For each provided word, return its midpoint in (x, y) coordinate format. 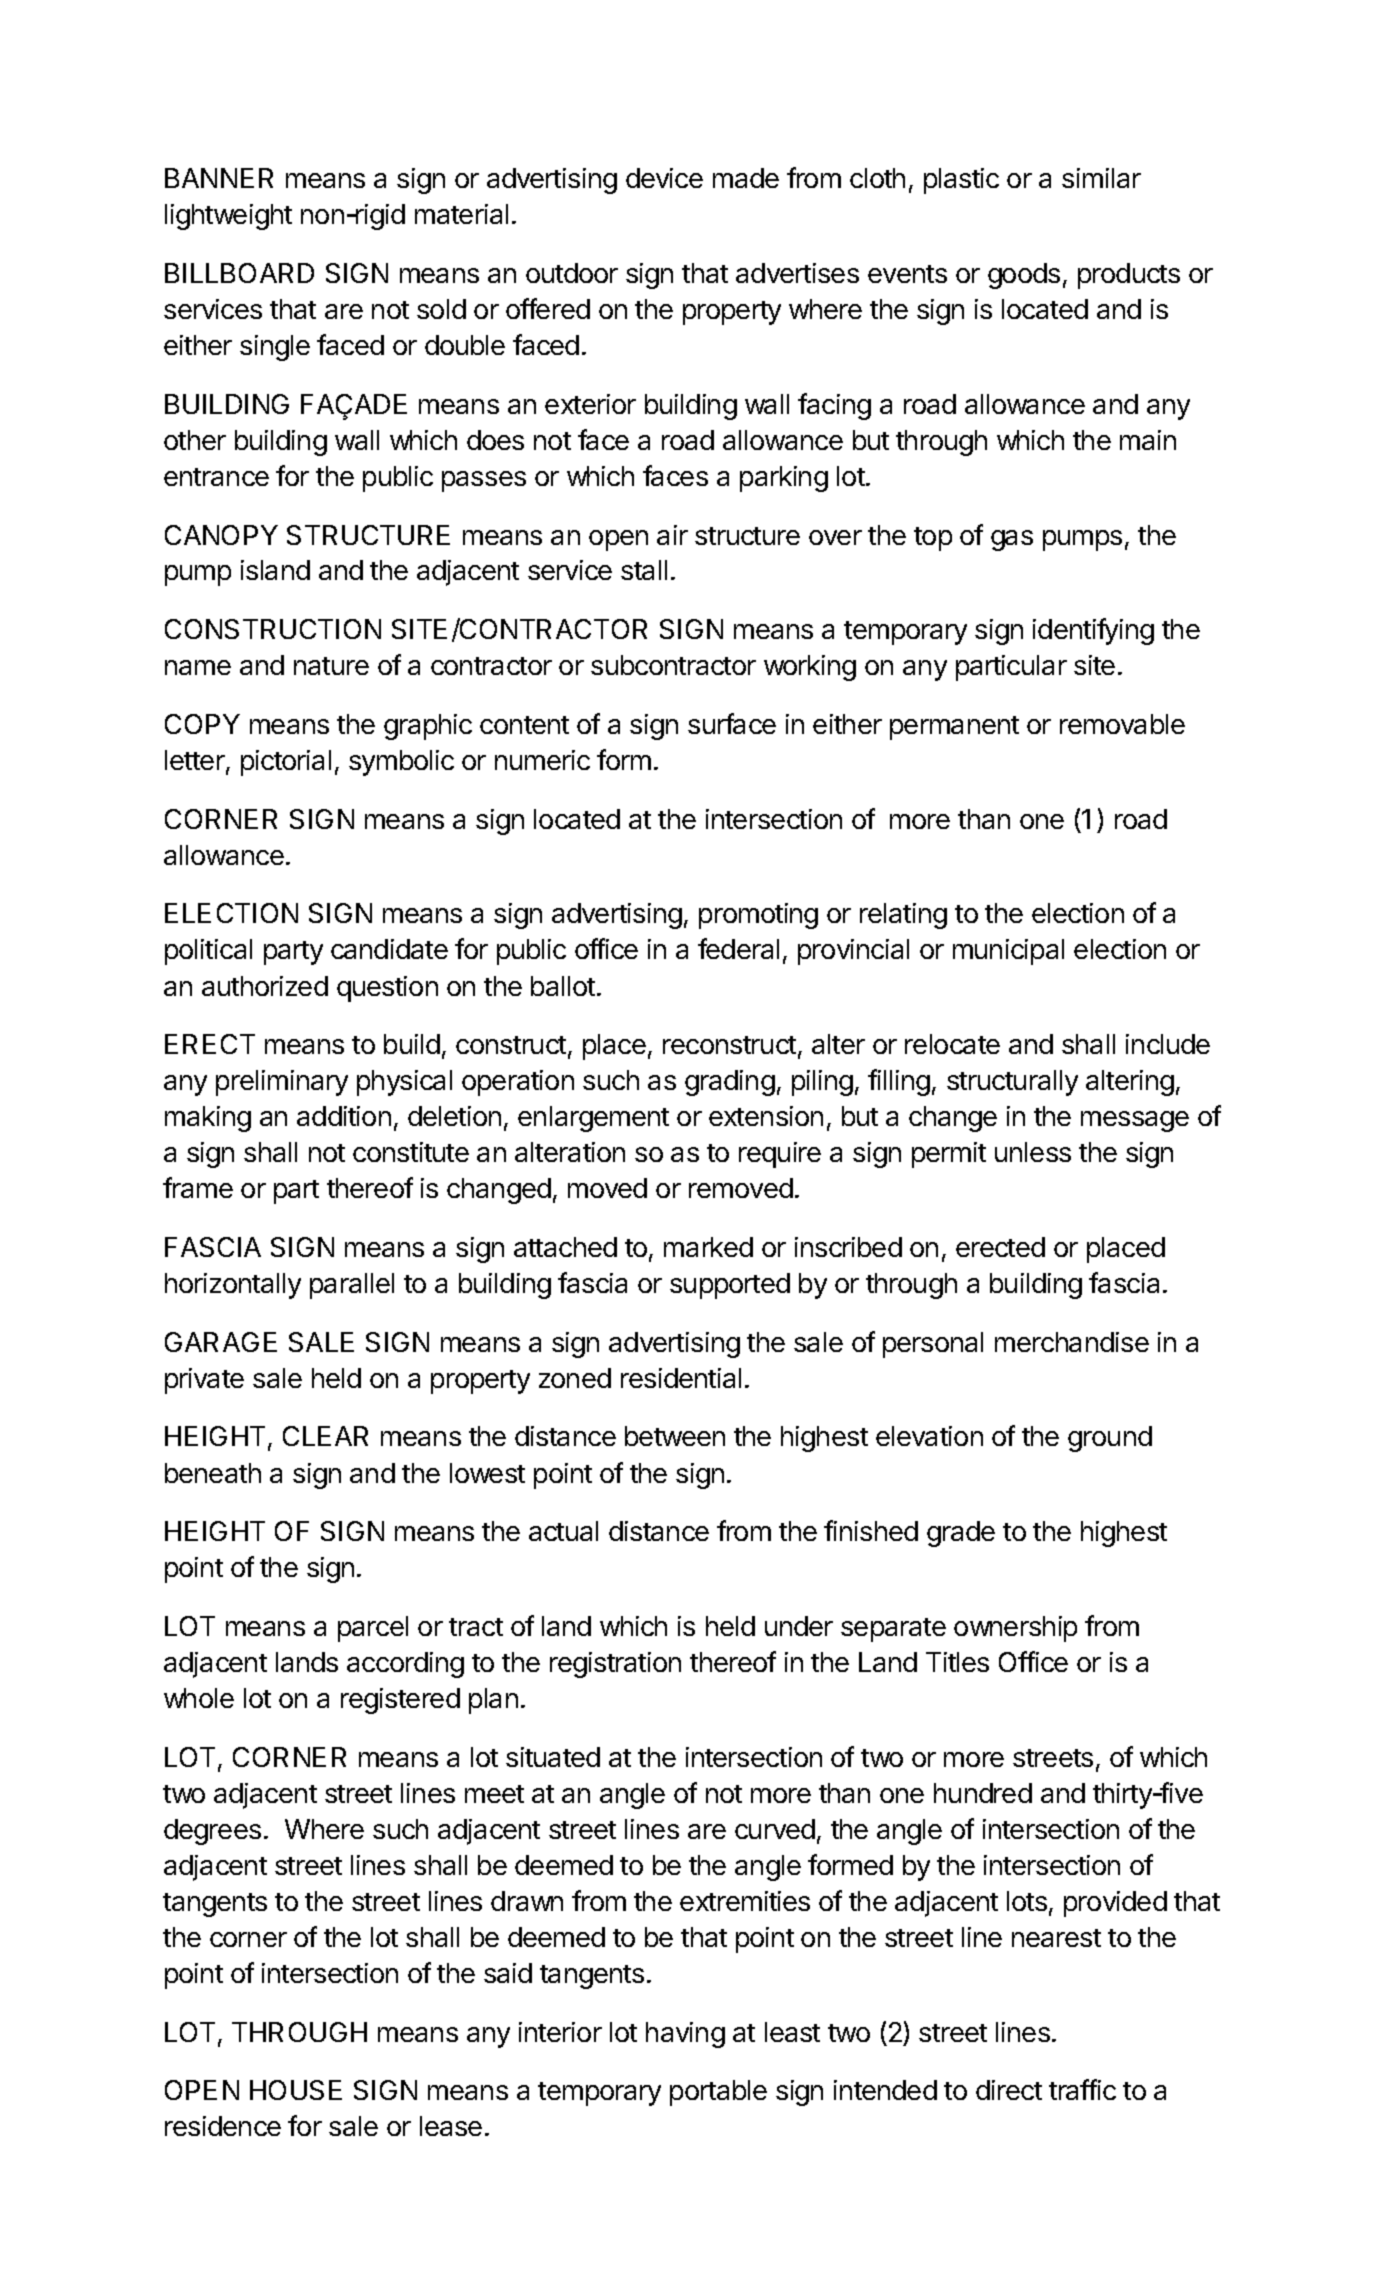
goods (1024, 276)
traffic (1082, 2089)
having (685, 2035)
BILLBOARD (239, 273)
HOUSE (296, 2090)
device (664, 178)
